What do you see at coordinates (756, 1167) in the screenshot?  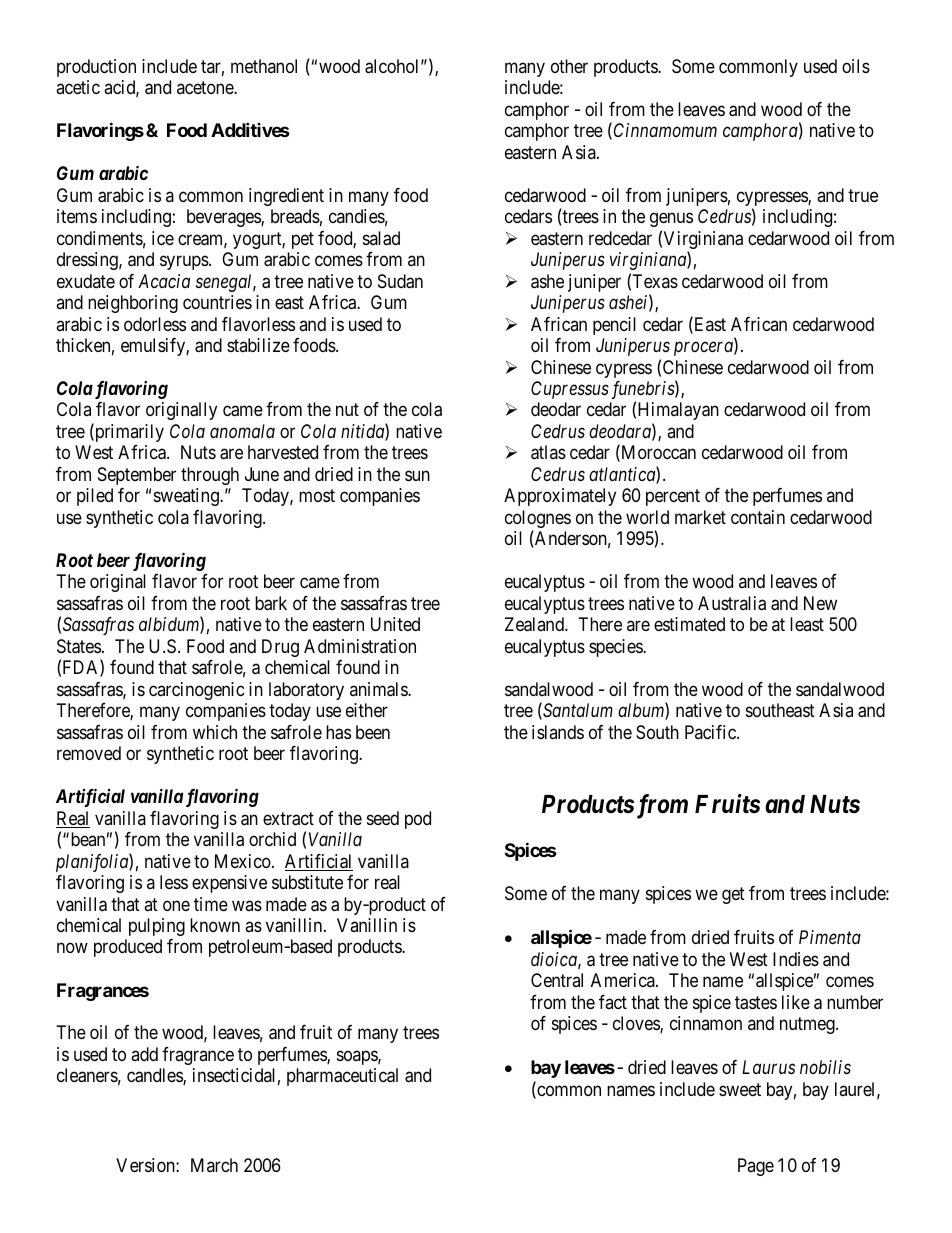 I see `Page` at bounding box center [756, 1167].
